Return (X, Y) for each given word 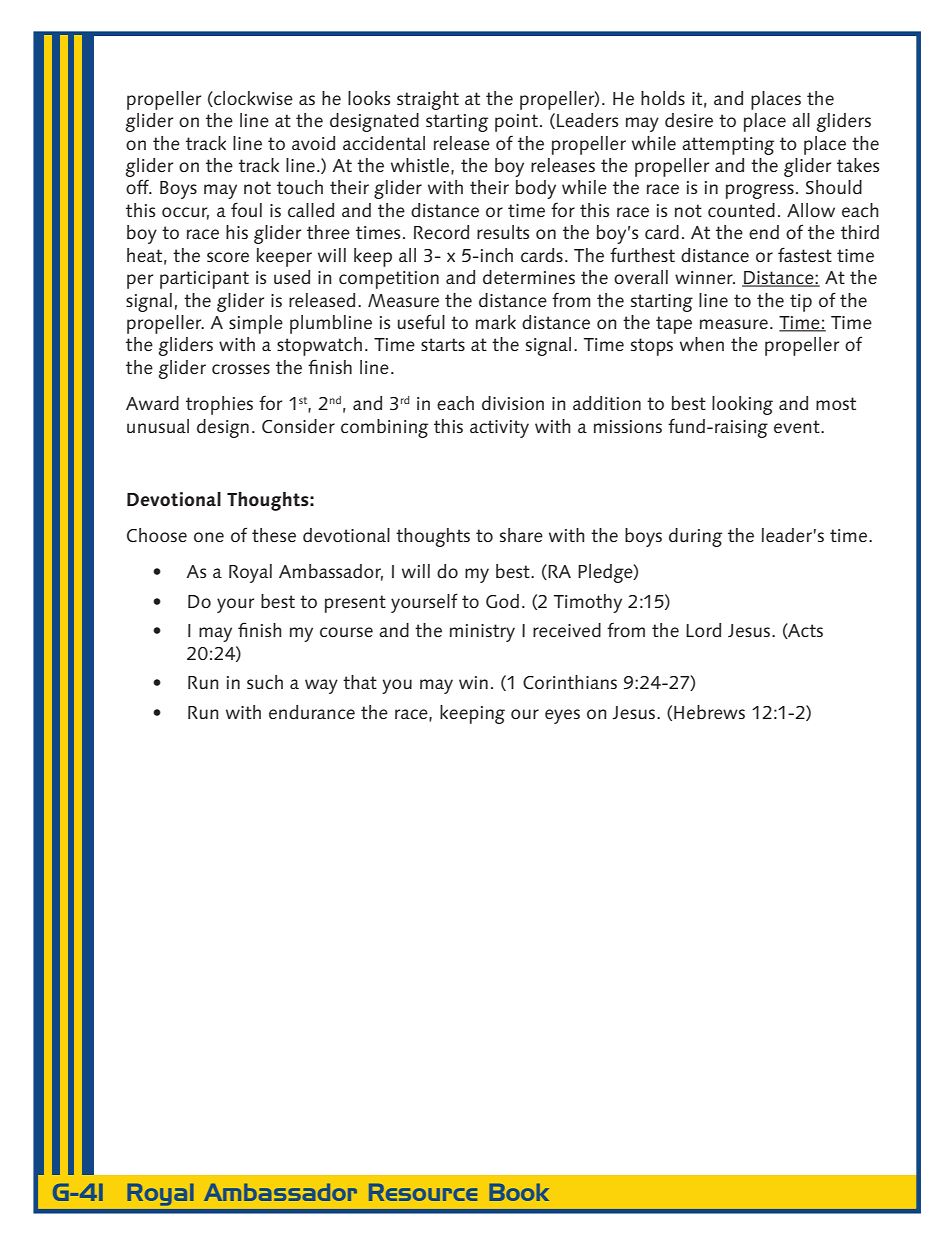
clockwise (252, 99)
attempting (728, 146)
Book (519, 1192)
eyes (562, 716)
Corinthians (570, 682)
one (209, 537)
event (798, 426)
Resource (423, 1192)
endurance (312, 712)
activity (499, 429)
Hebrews (709, 712)
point (516, 123)
